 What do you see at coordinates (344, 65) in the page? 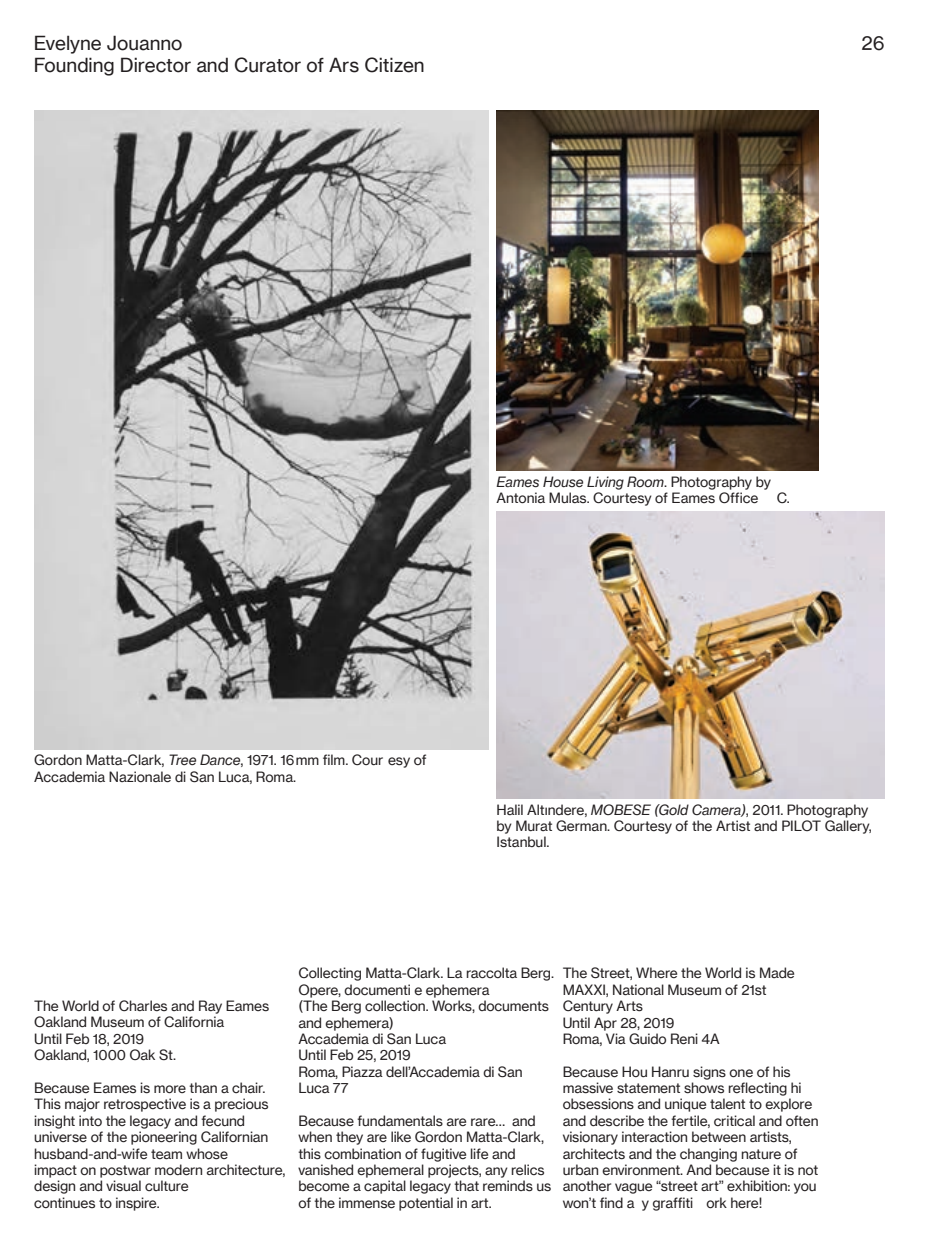
I see `Ars` at bounding box center [344, 65].
